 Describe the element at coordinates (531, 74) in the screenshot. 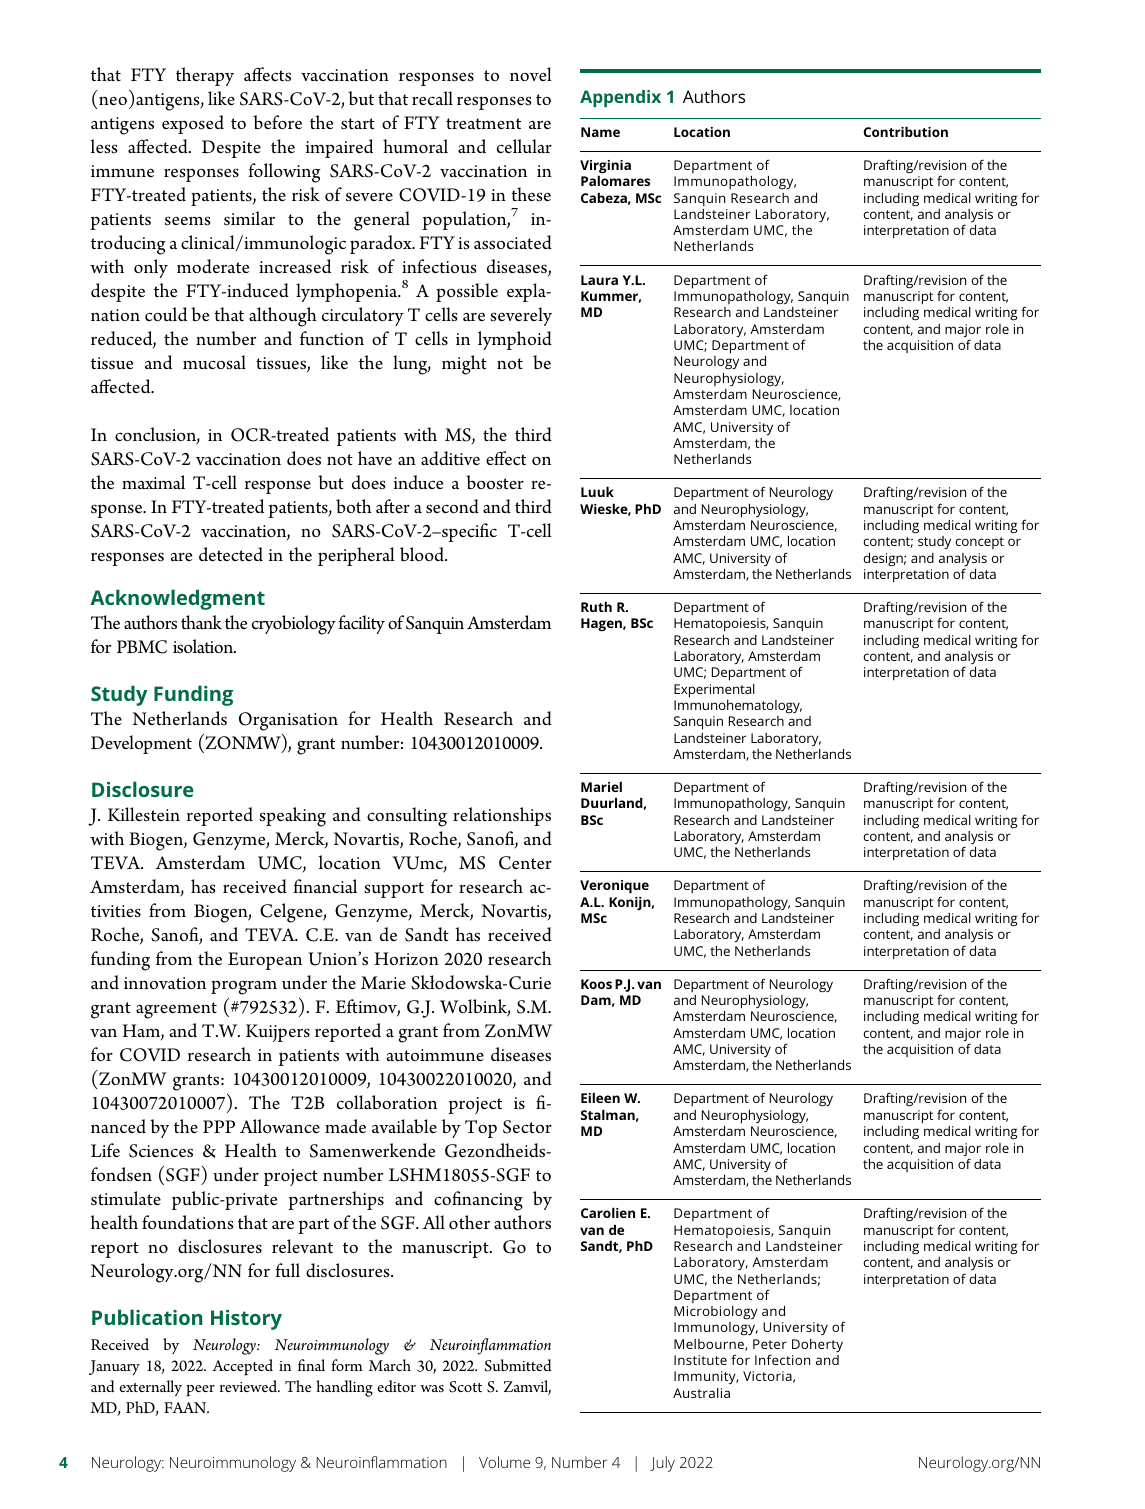

I see `novel` at that location.
